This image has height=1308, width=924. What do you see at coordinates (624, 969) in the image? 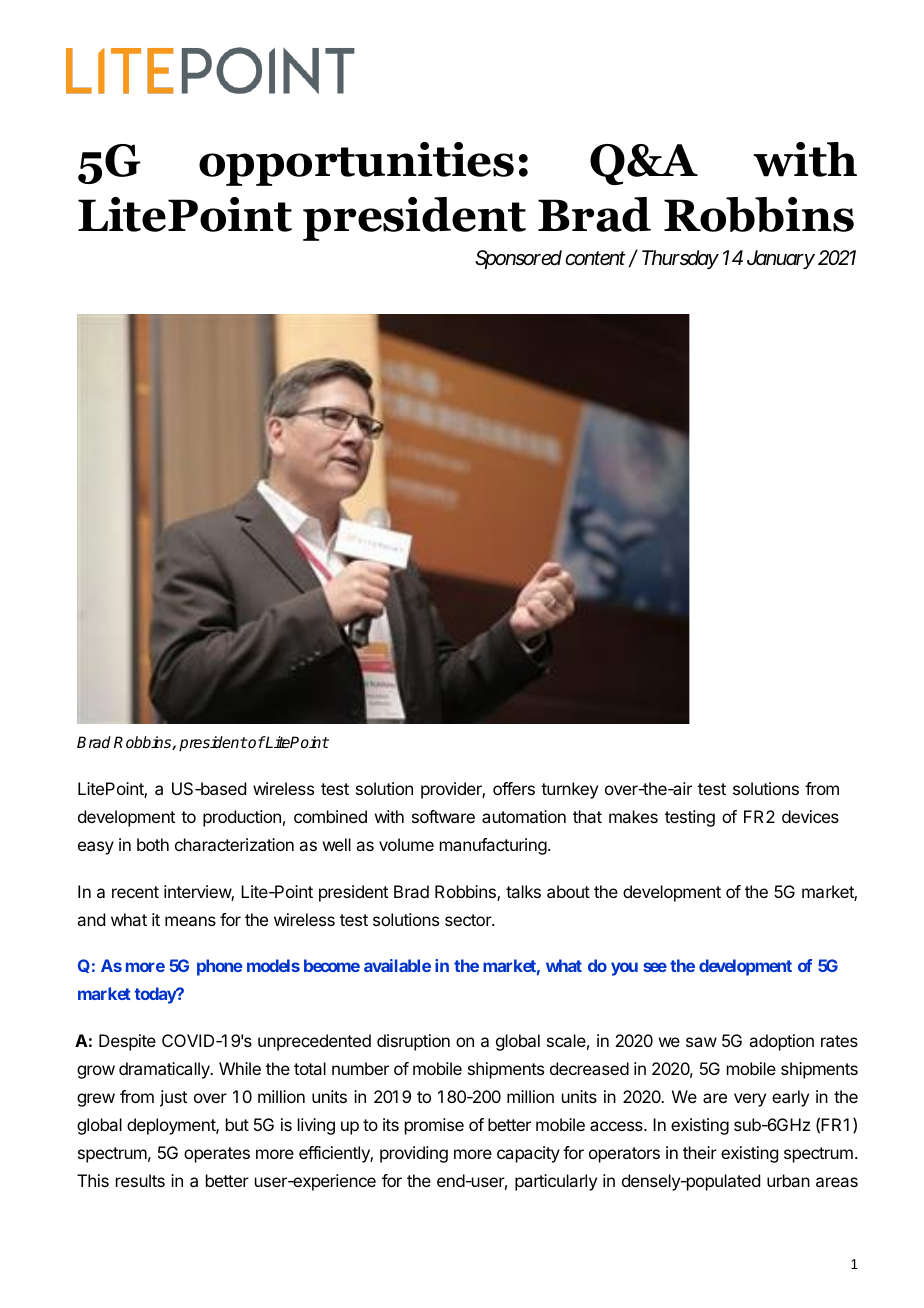
I see `you` at bounding box center [624, 969].
